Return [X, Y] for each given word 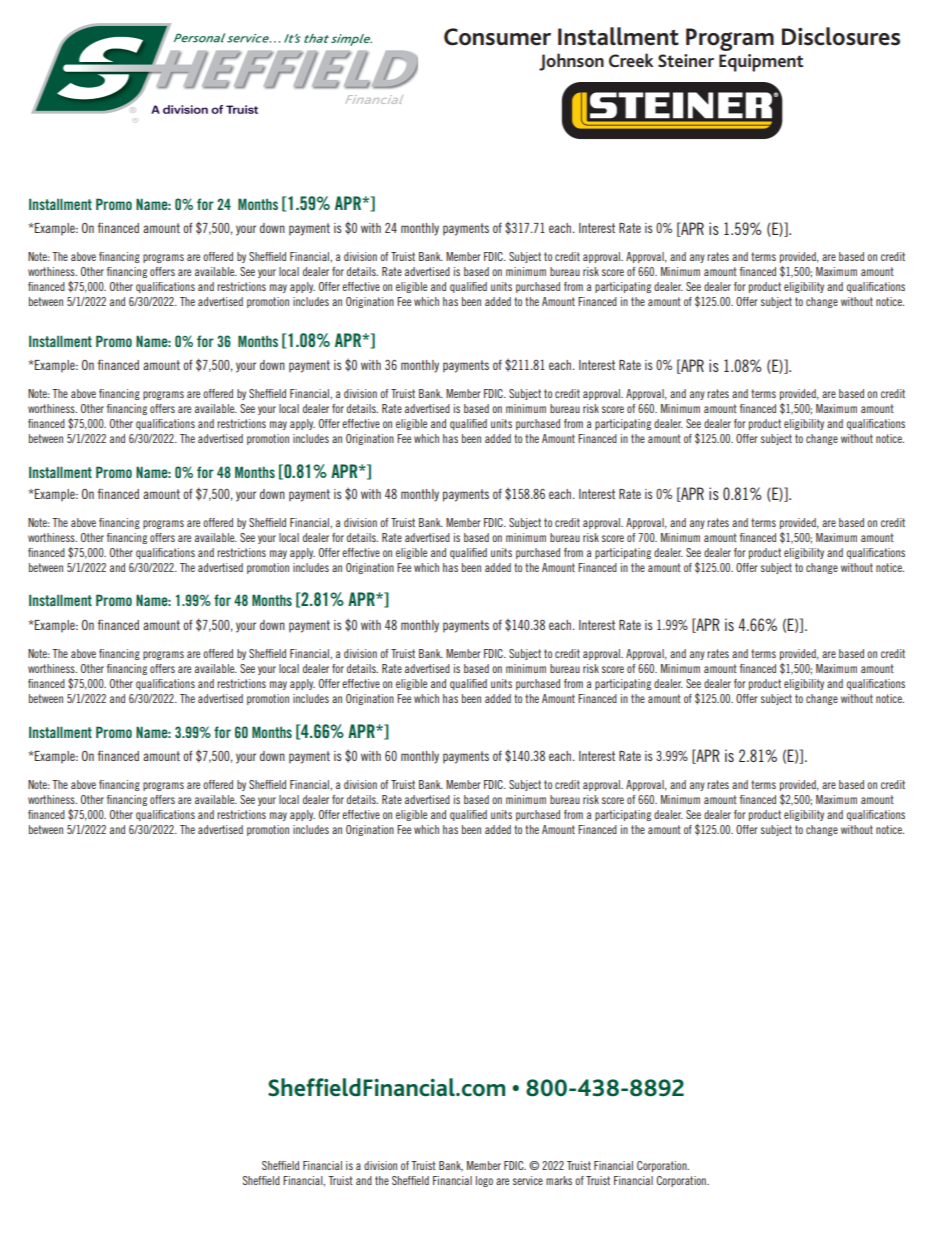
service [528, 1180]
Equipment [761, 63]
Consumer [497, 37]
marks [559, 1180]
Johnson [571, 62]
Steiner [686, 60]
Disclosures [841, 36]
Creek [631, 60]
